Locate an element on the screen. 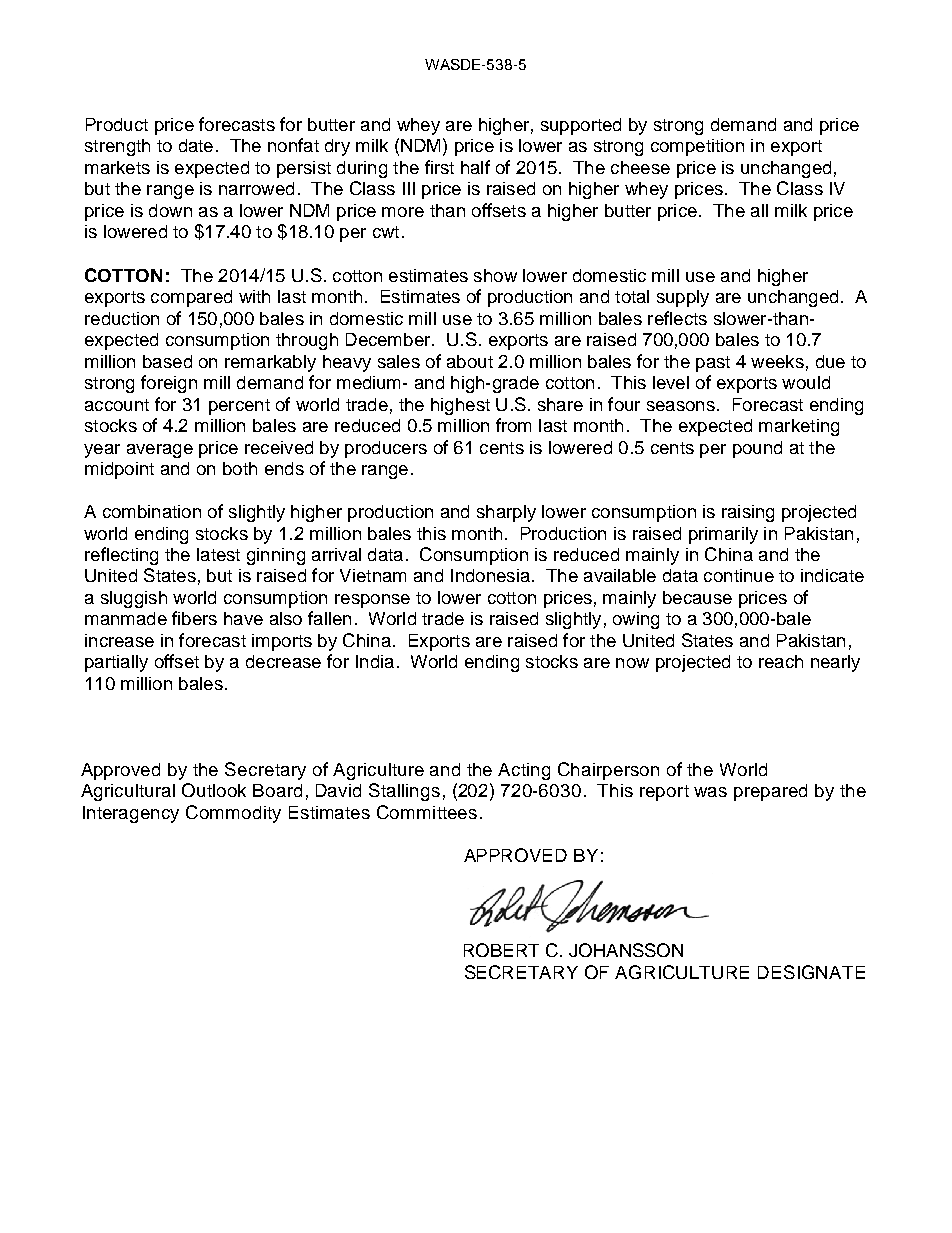 The height and width of the screenshot is (1233, 952). percent is located at coordinates (239, 407).
